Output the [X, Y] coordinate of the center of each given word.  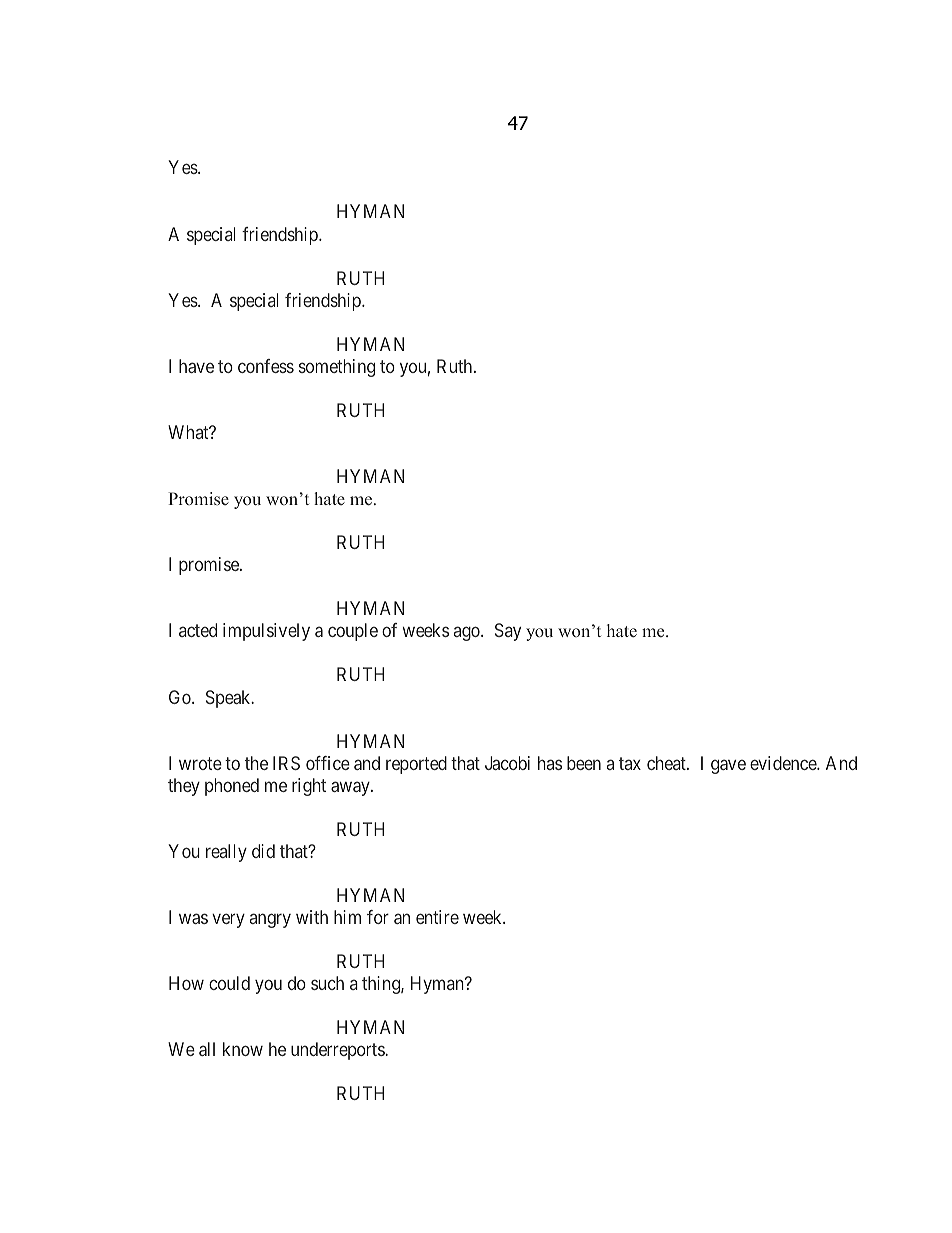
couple [353, 632]
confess [266, 366]
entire [437, 917]
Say [508, 632]
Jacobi [507, 763]
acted [198, 630]
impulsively [266, 632]
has [550, 763]
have [196, 366]
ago [468, 634]
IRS [286, 763]
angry [270, 920]
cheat [667, 763]
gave [728, 766]
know [243, 1049]
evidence [784, 763]
